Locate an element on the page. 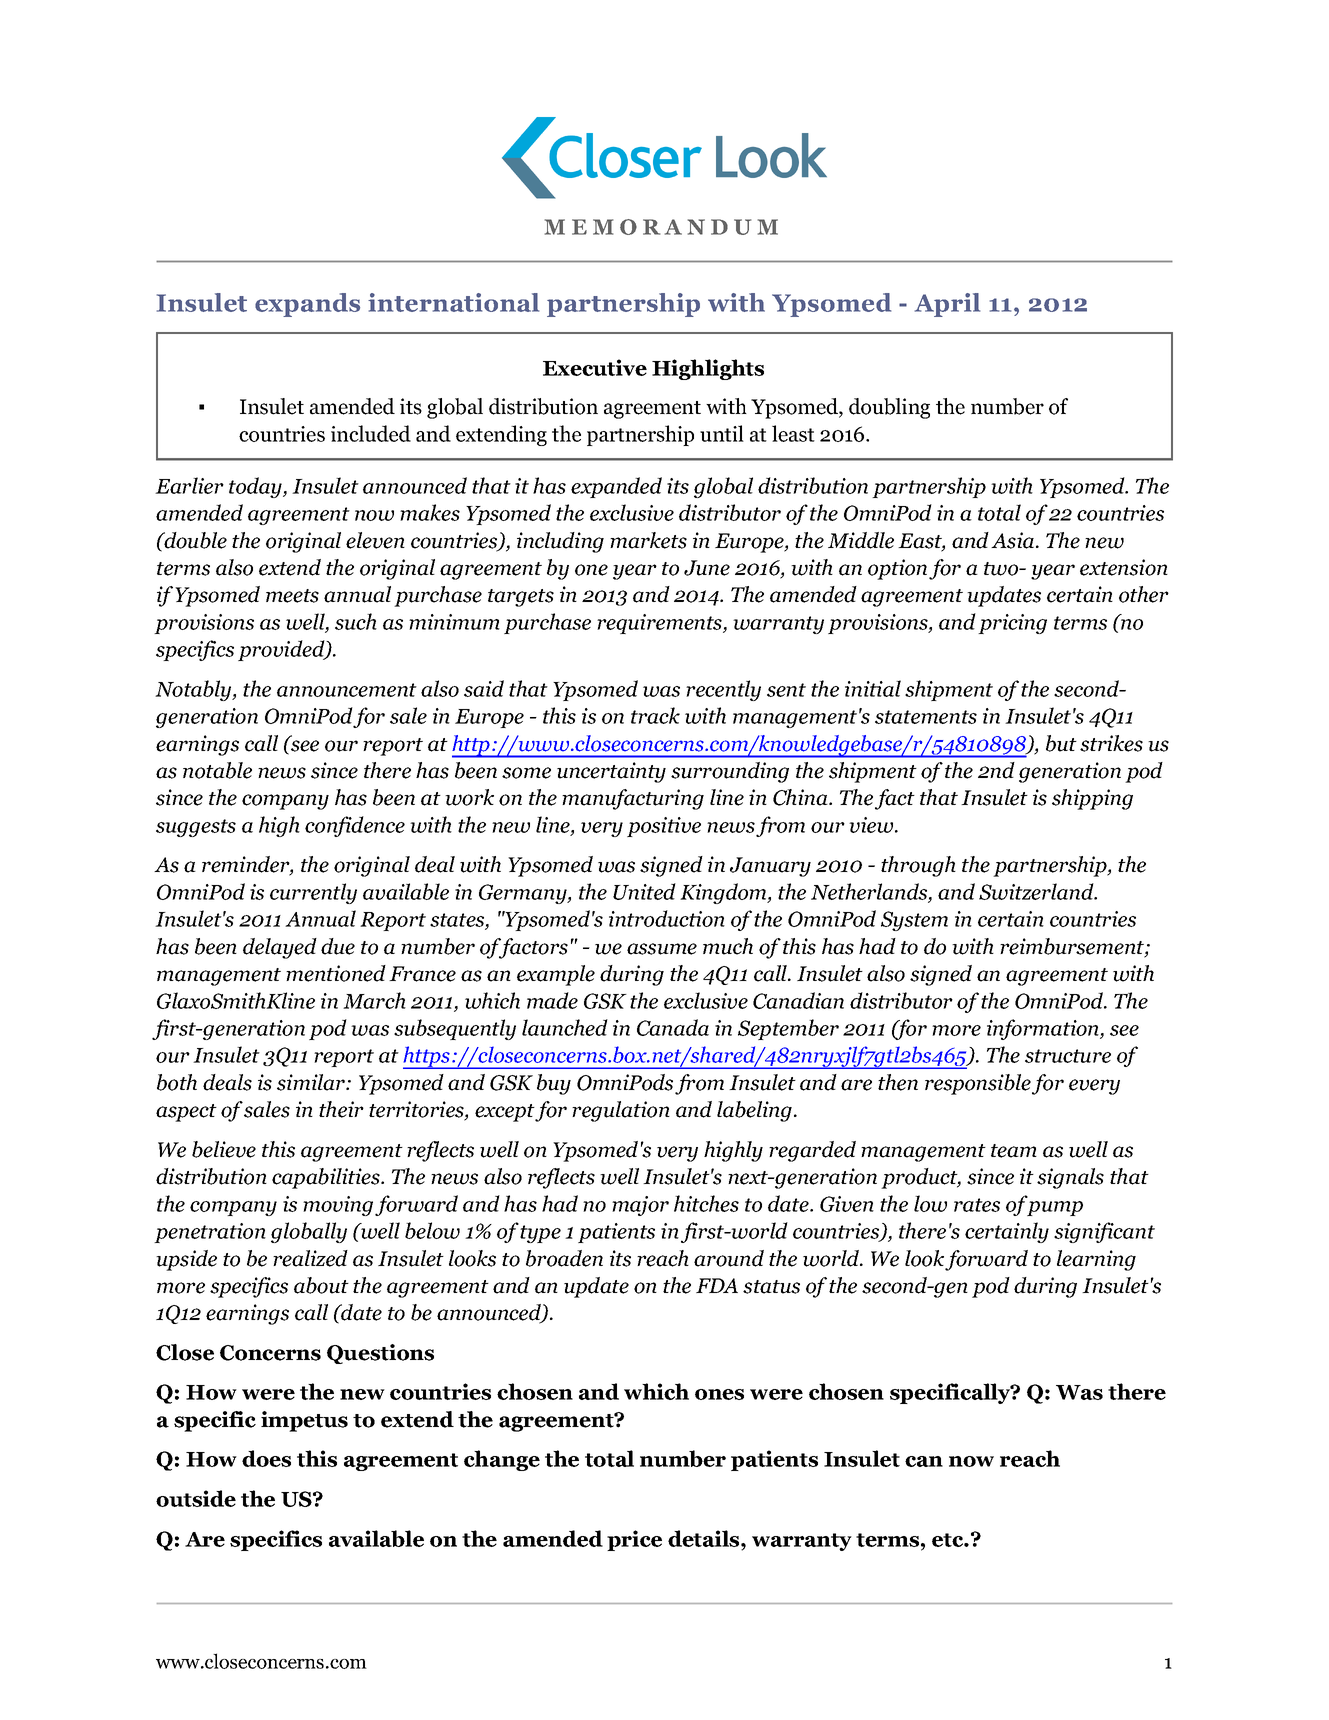 The width and height of the page is (1329, 1720). Switzerland is located at coordinates (1037, 891).
